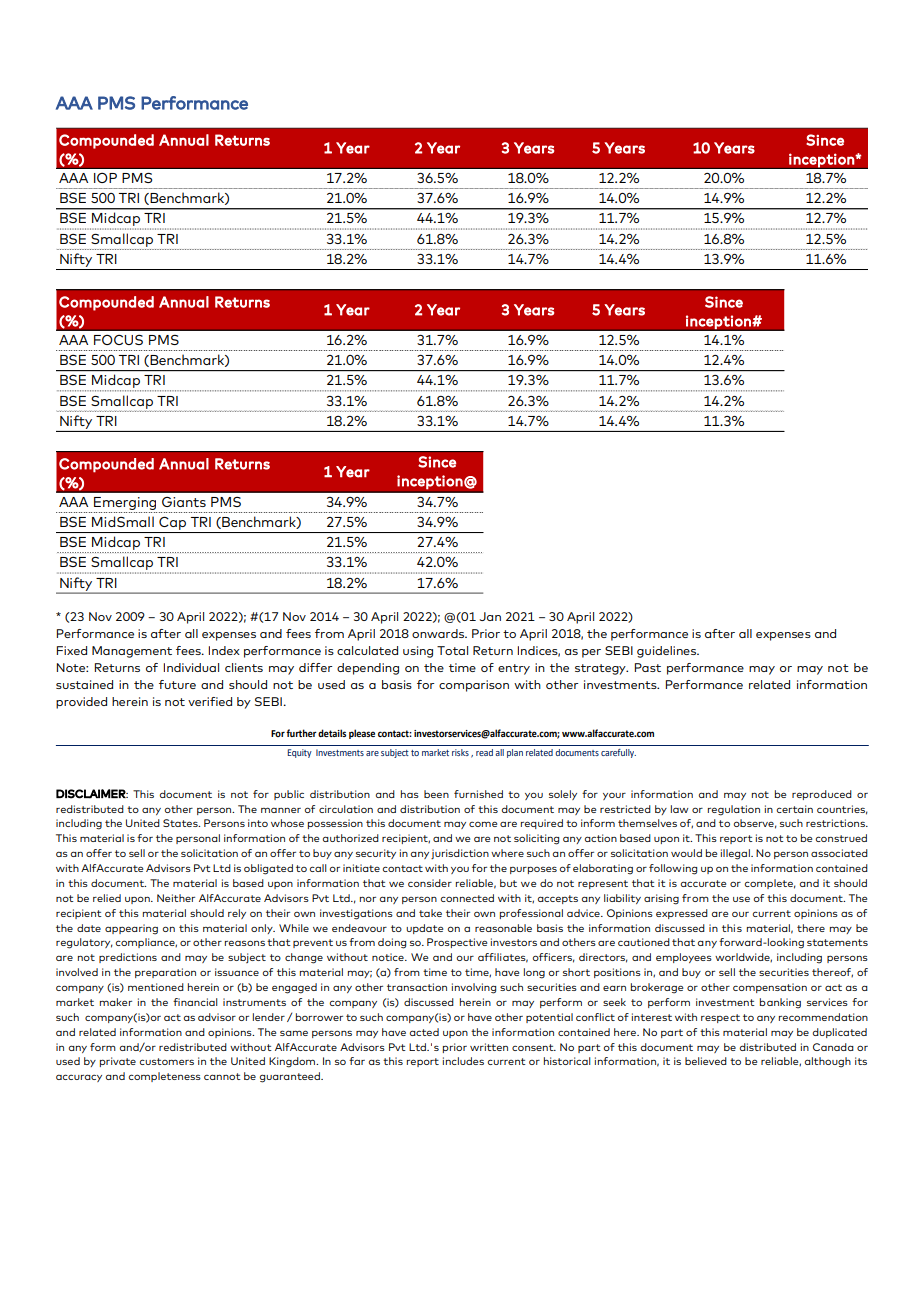 The image size is (924, 1308). What do you see at coordinates (667, 652) in the document?
I see `guidelines` at bounding box center [667, 652].
